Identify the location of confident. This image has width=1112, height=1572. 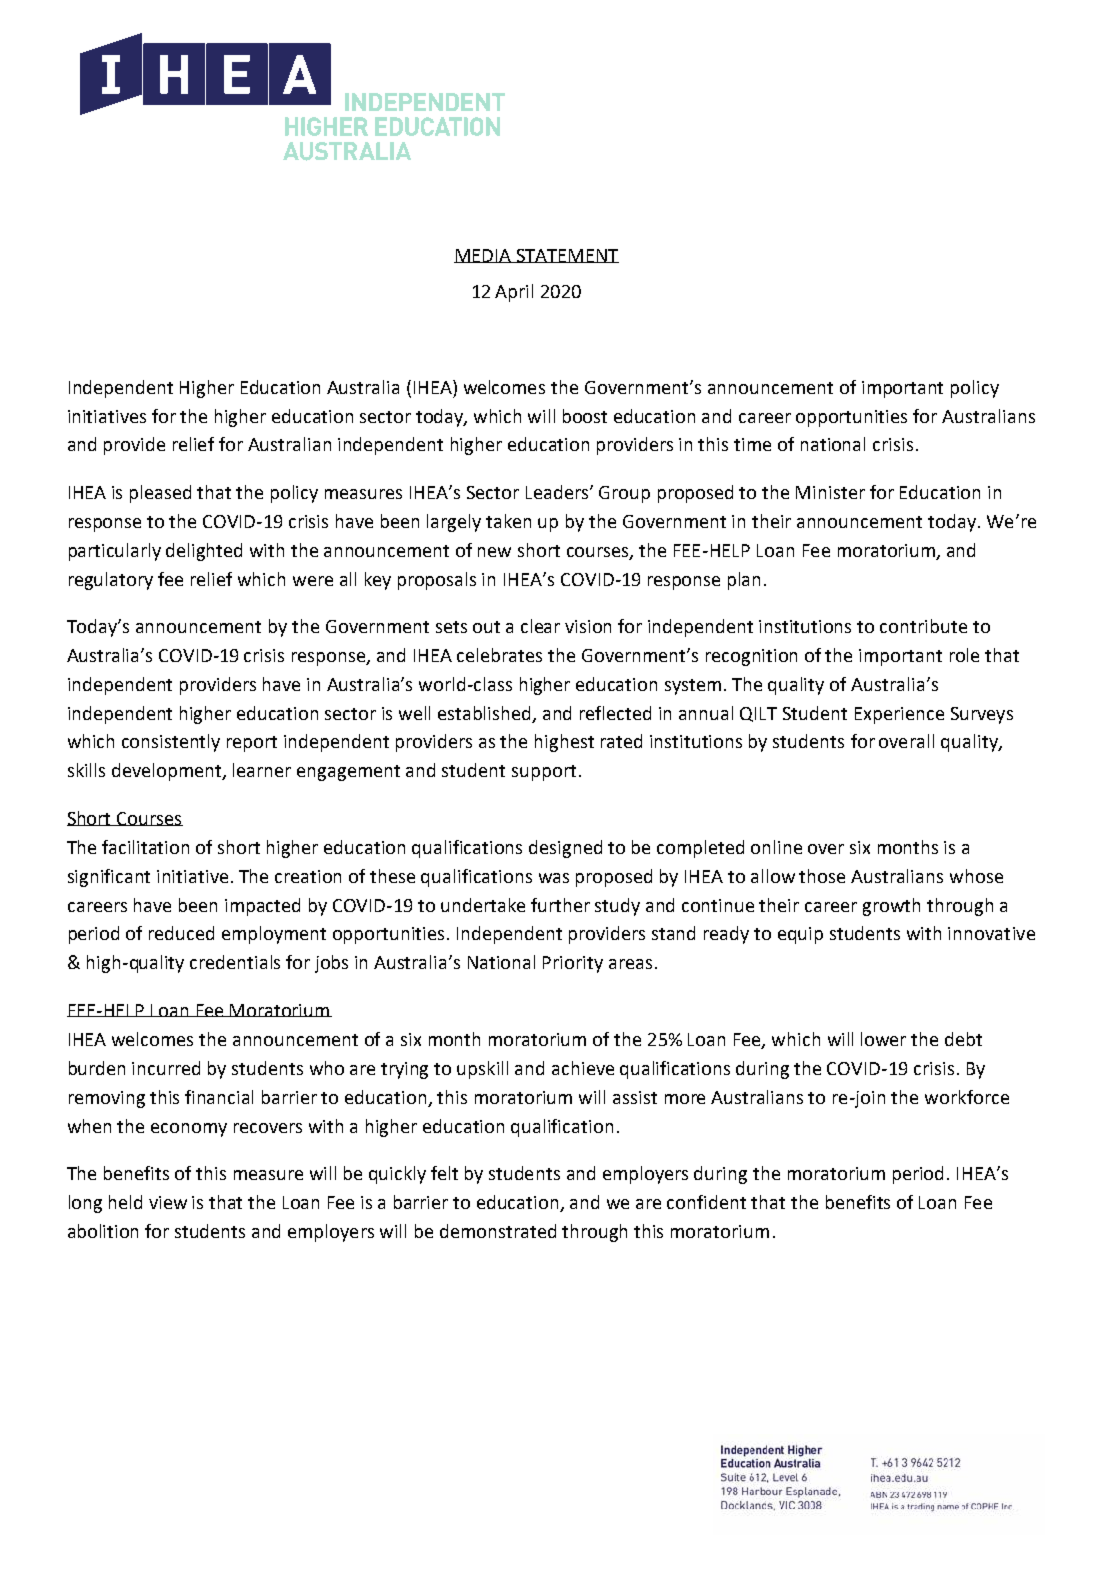
(706, 1202).
